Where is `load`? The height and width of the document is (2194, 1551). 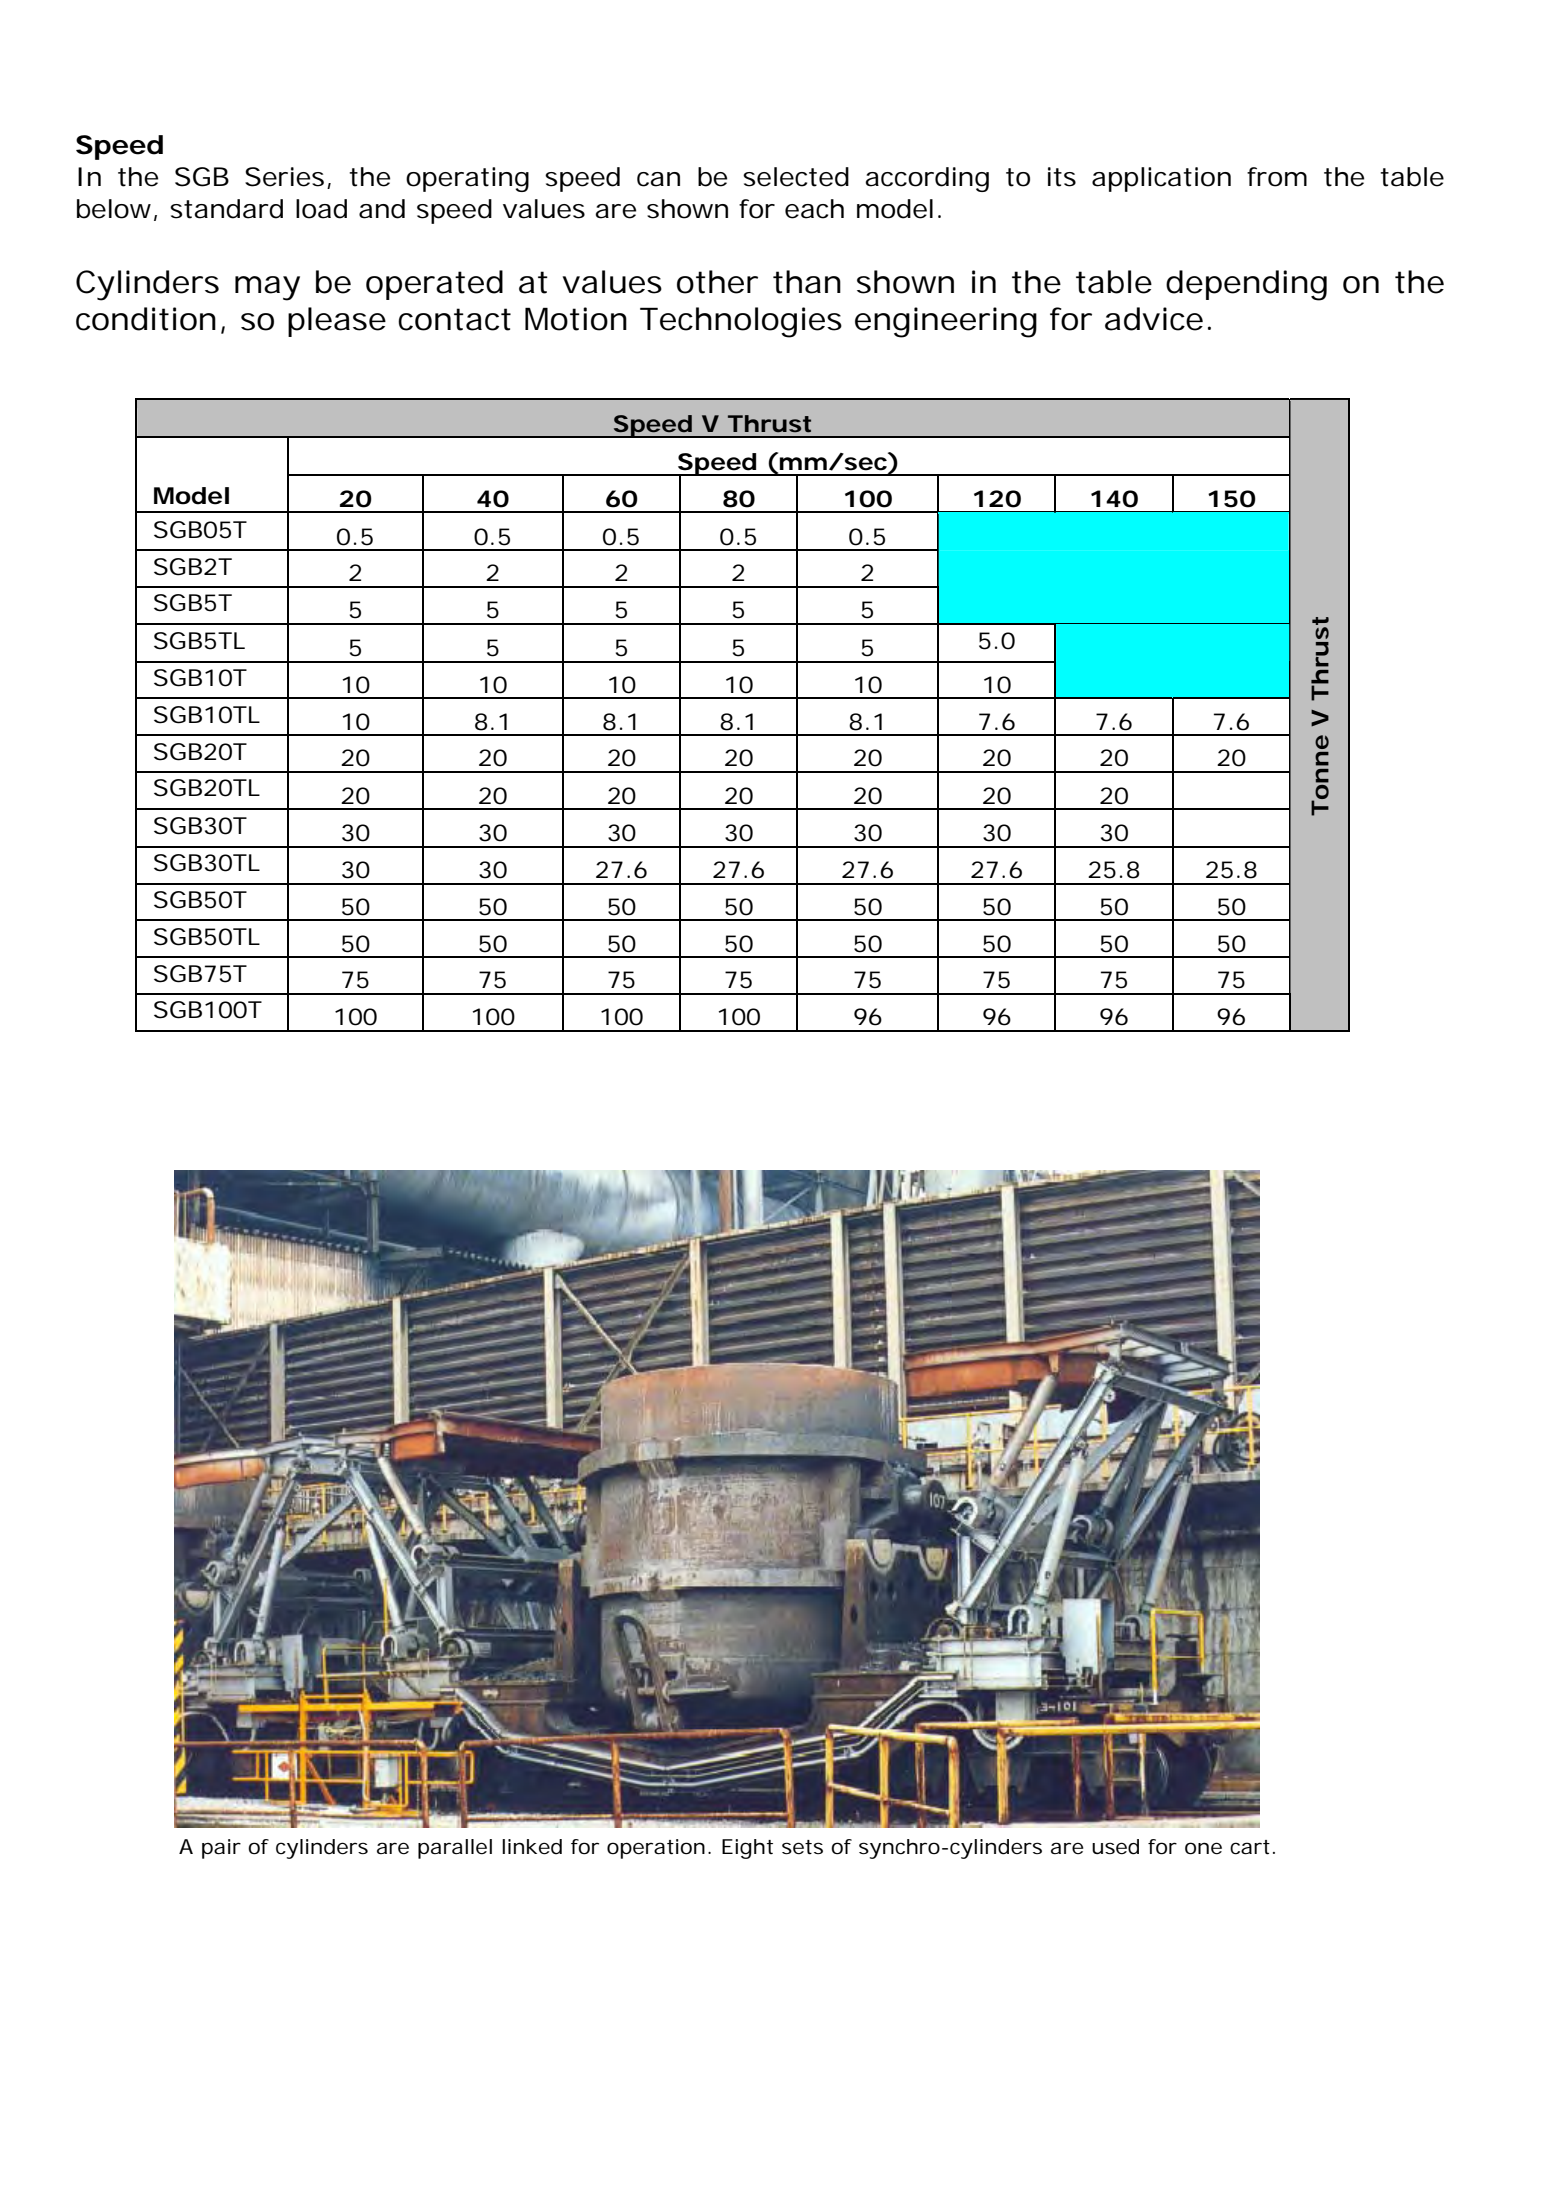 load is located at coordinates (321, 209).
